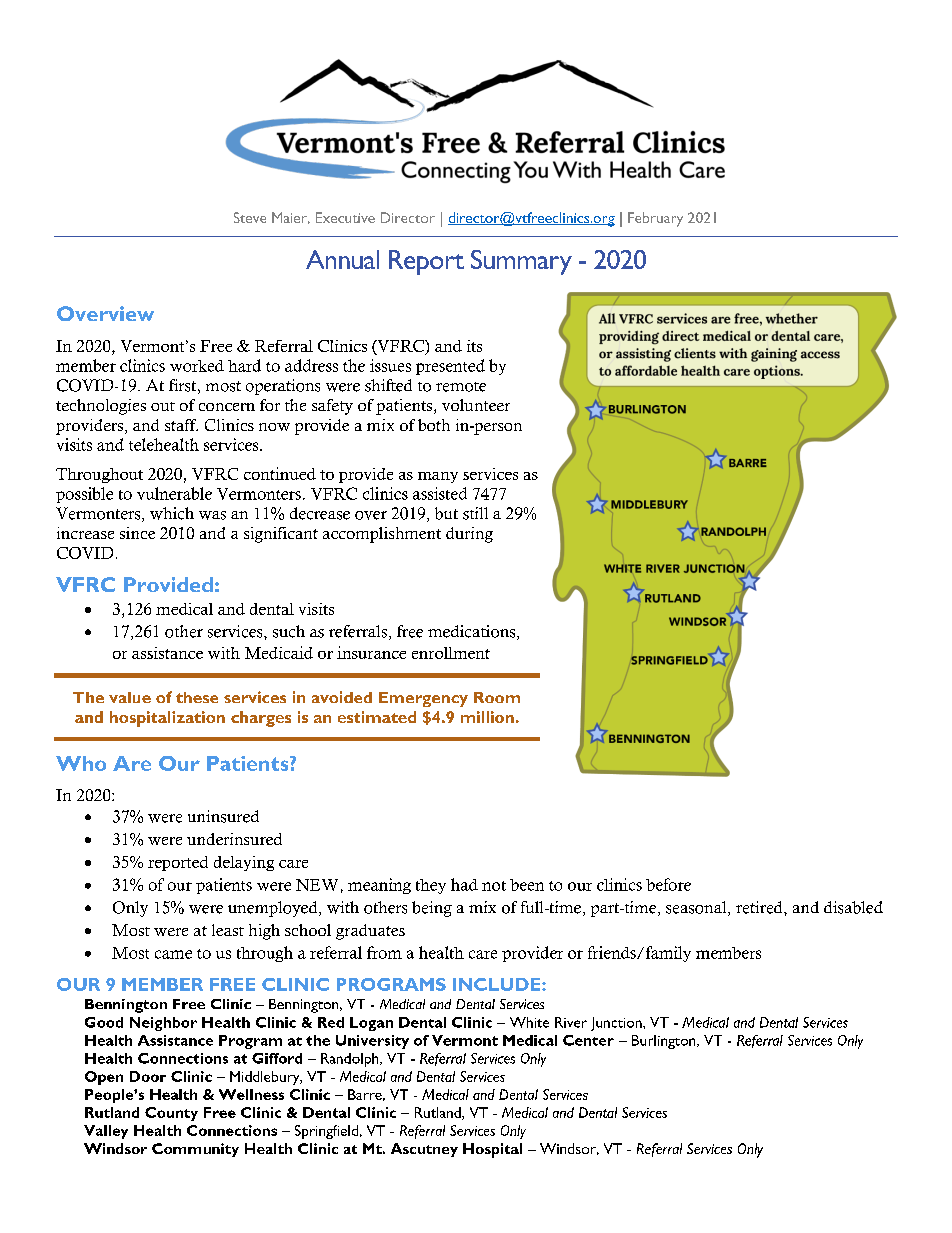 The width and height of the page is (952, 1233). Describe the element at coordinates (487, 717) in the page. I see `million` at that location.
